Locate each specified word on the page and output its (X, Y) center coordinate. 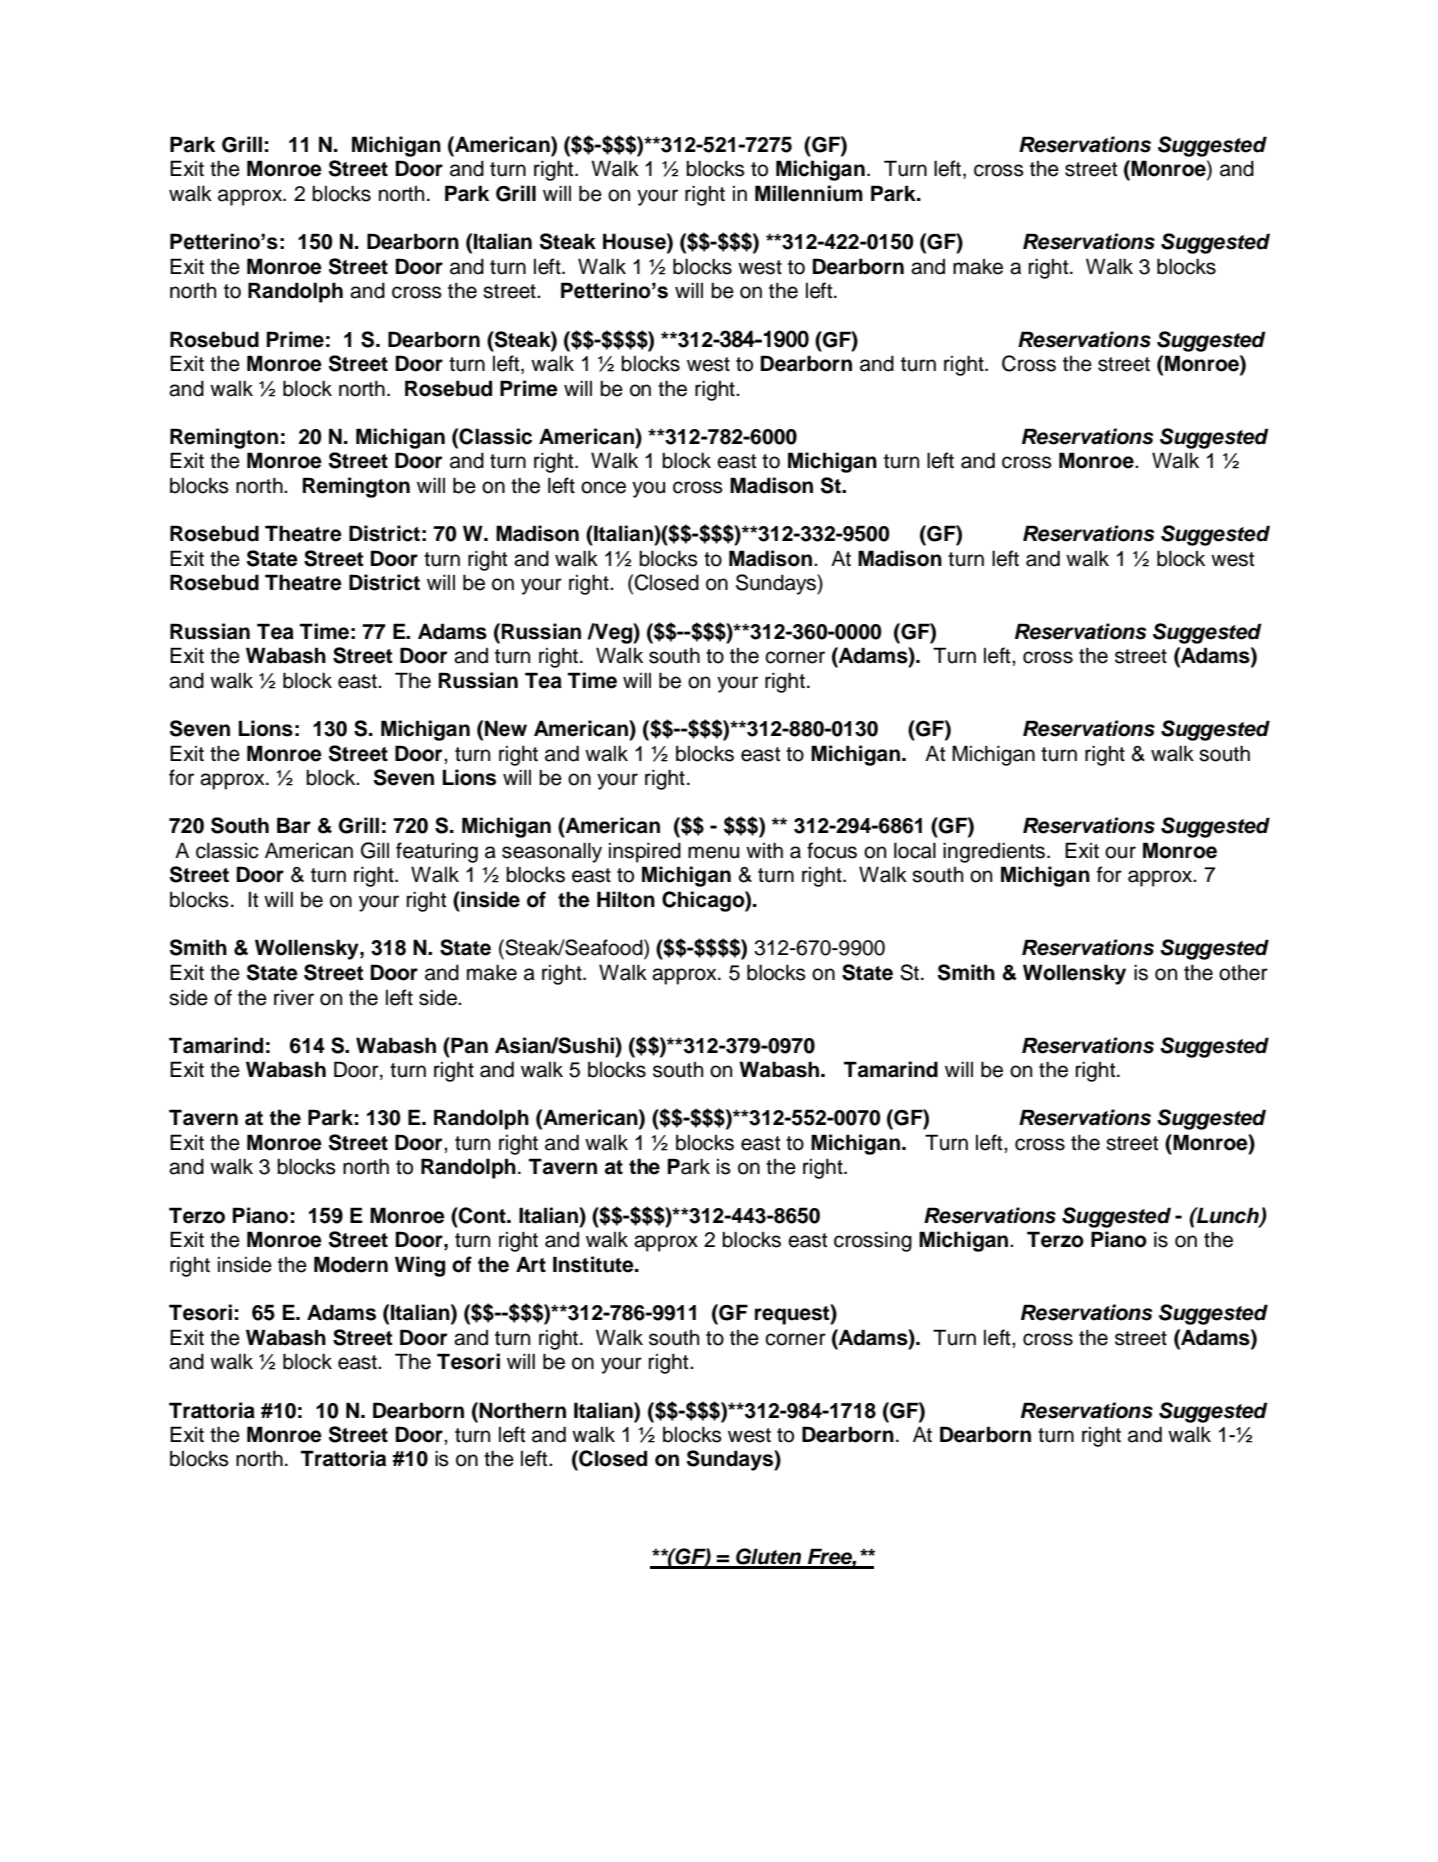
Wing (420, 1266)
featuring (437, 852)
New (506, 728)
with (764, 850)
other (1243, 972)
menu (713, 852)
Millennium (809, 193)
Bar (294, 825)
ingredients (994, 852)
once (603, 487)
